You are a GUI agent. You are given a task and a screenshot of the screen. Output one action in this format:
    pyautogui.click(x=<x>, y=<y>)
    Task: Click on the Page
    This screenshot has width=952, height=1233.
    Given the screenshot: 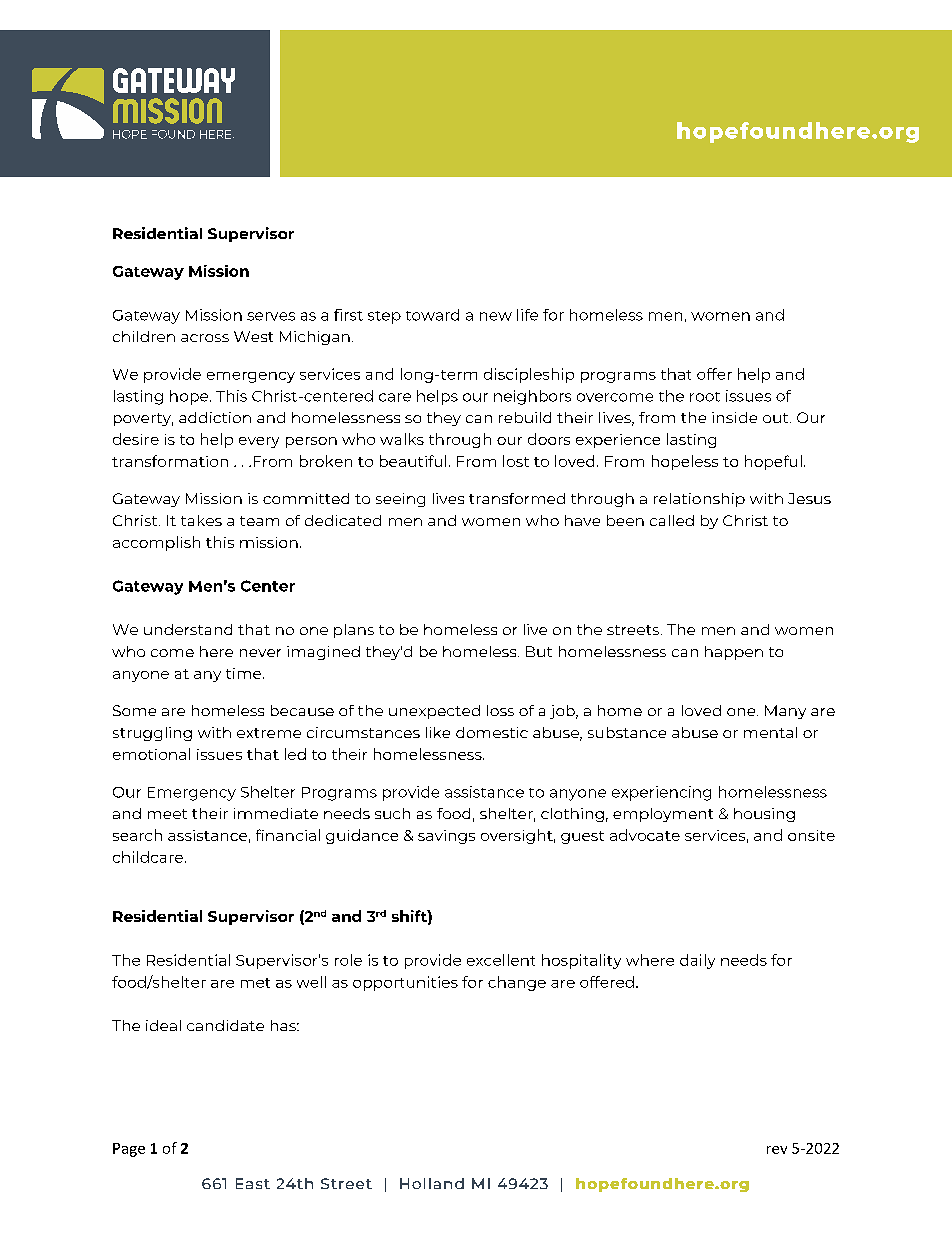 What is the action you would take?
    pyautogui.click(x=129, y=1150)
